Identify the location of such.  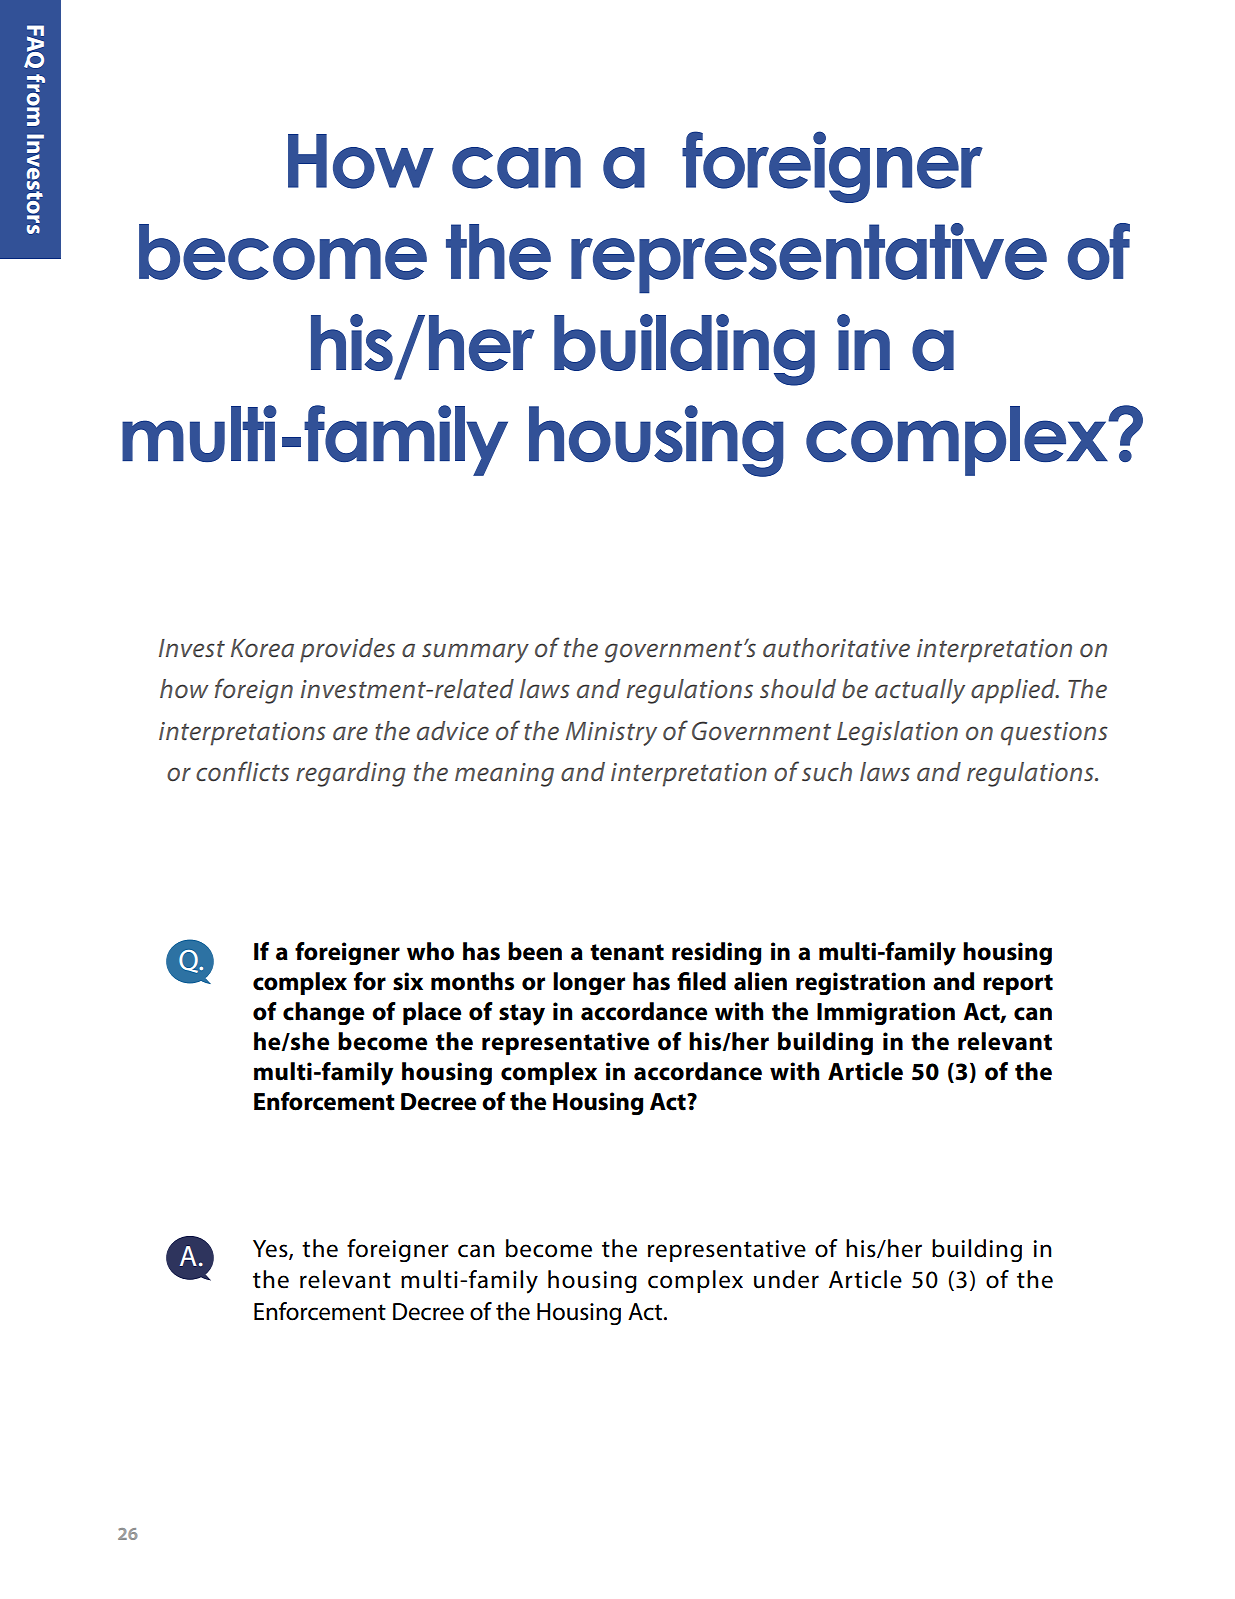
(827, 771).
